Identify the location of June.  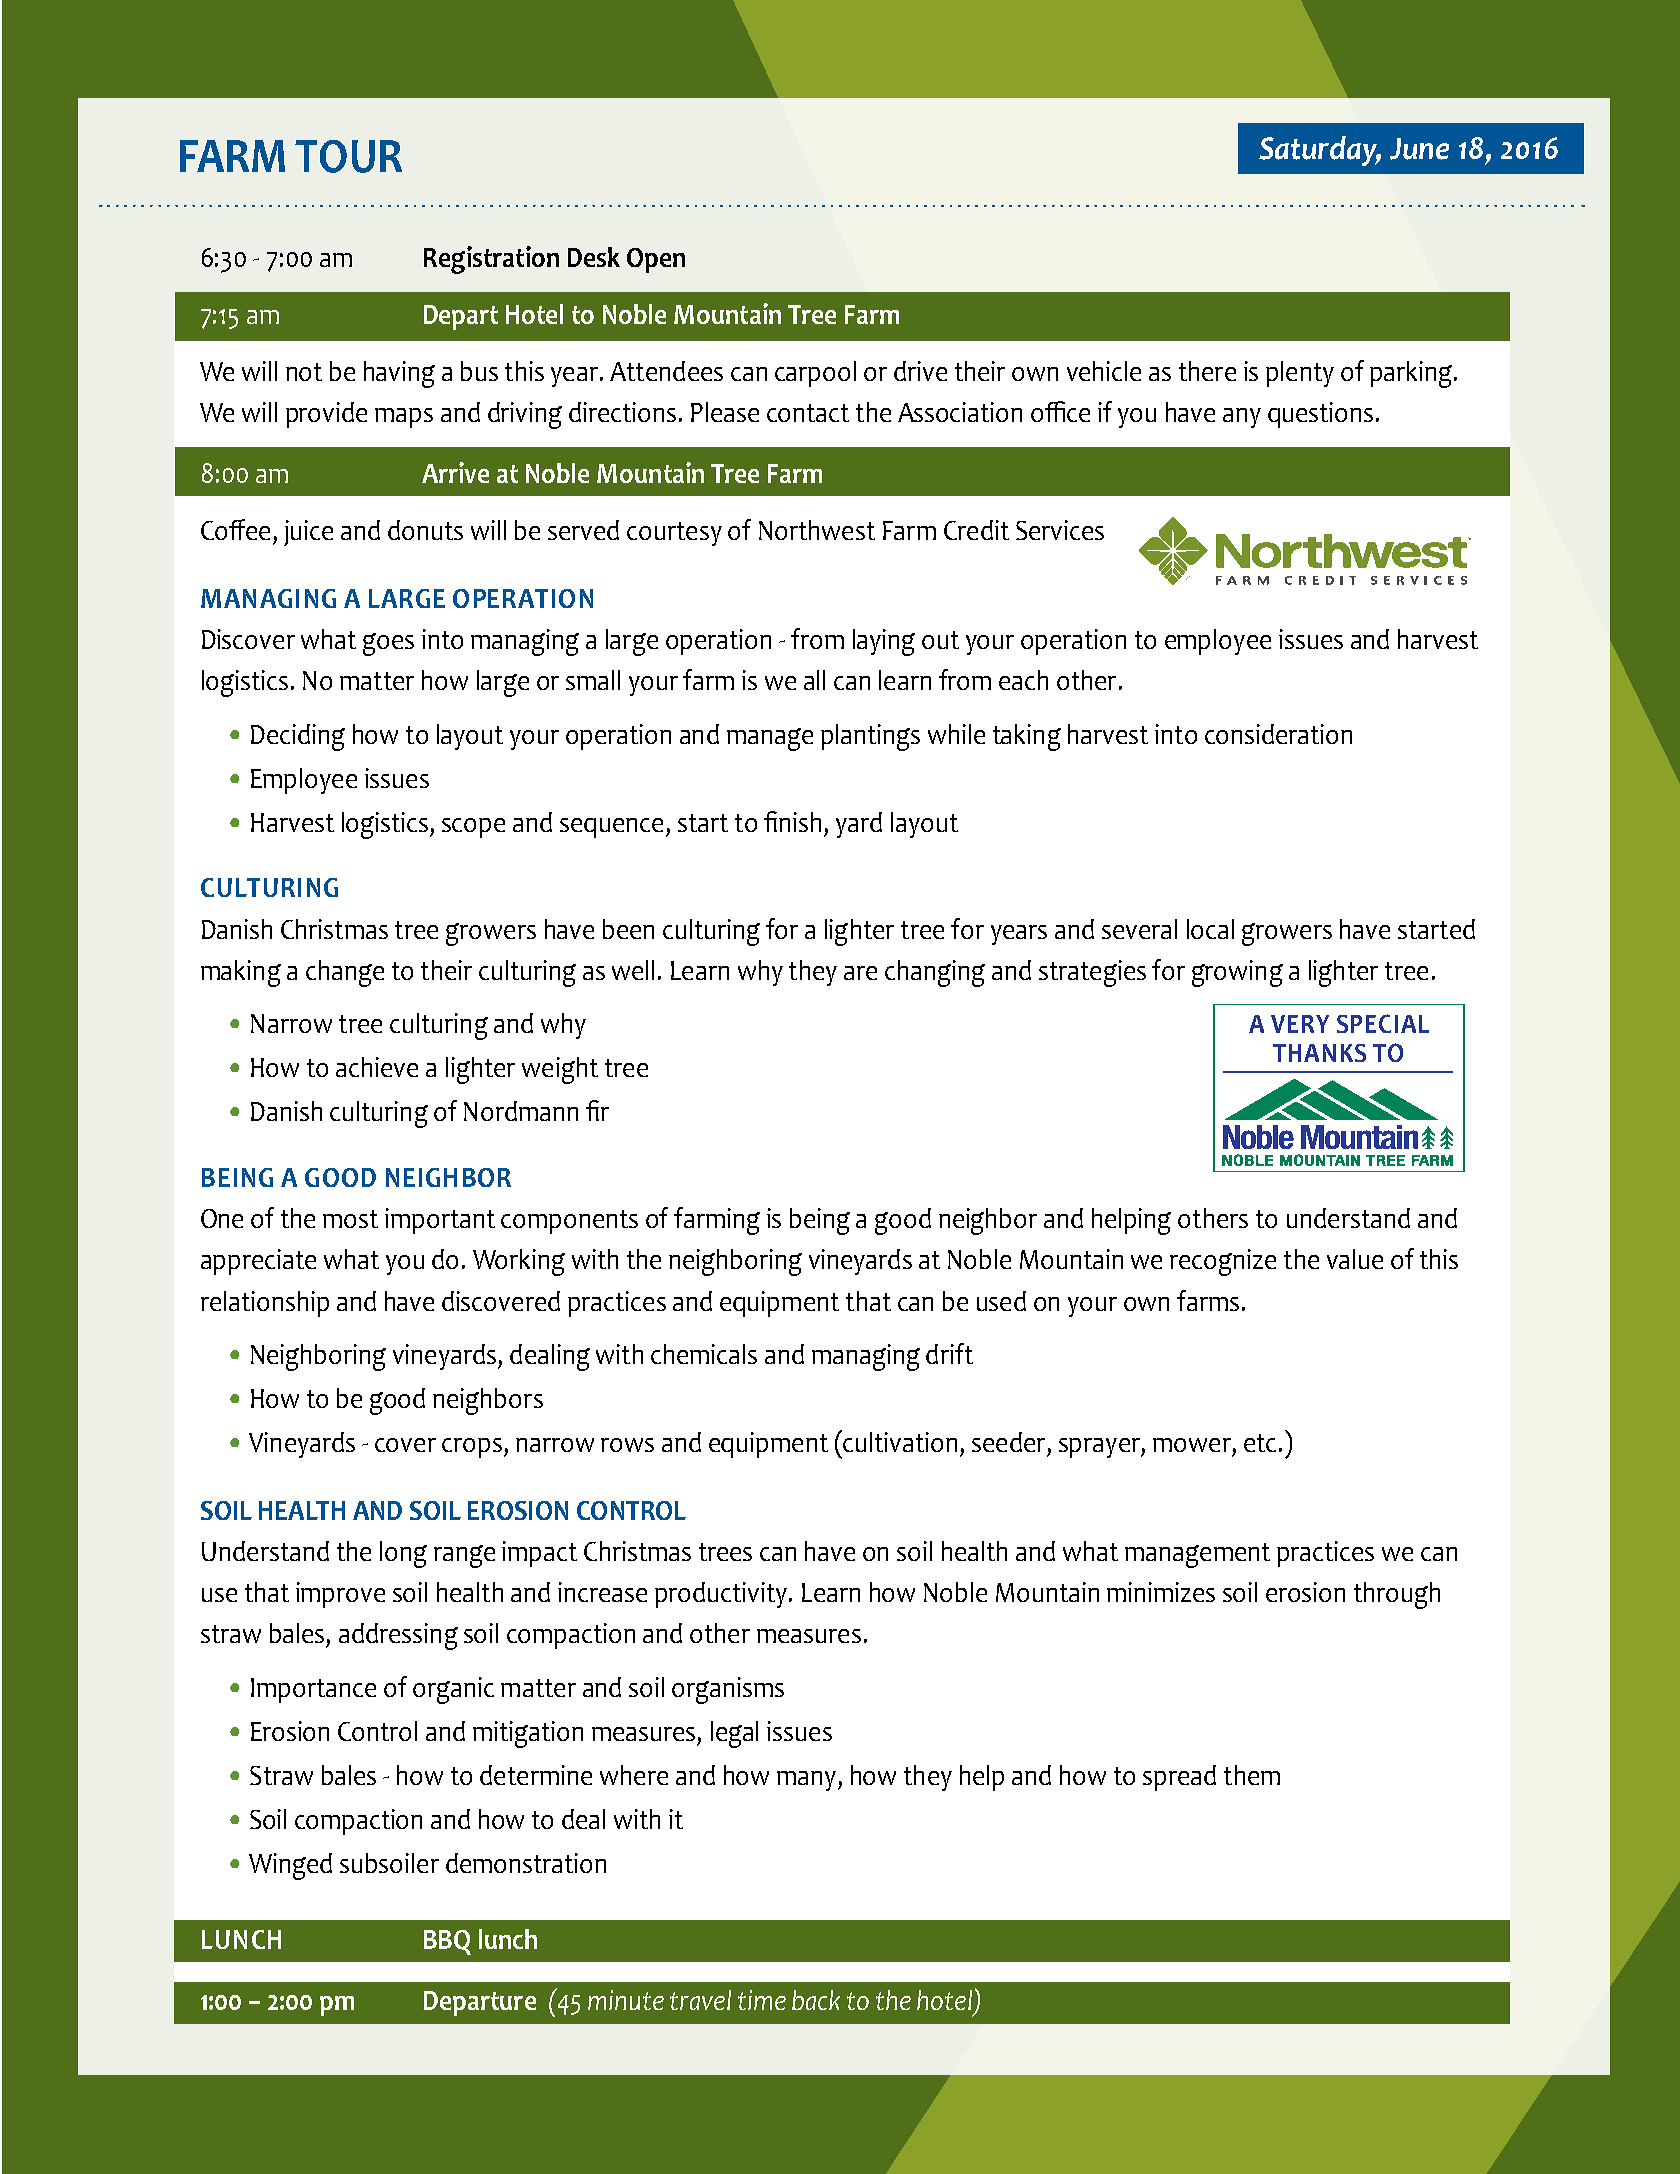
(1419, 149).
